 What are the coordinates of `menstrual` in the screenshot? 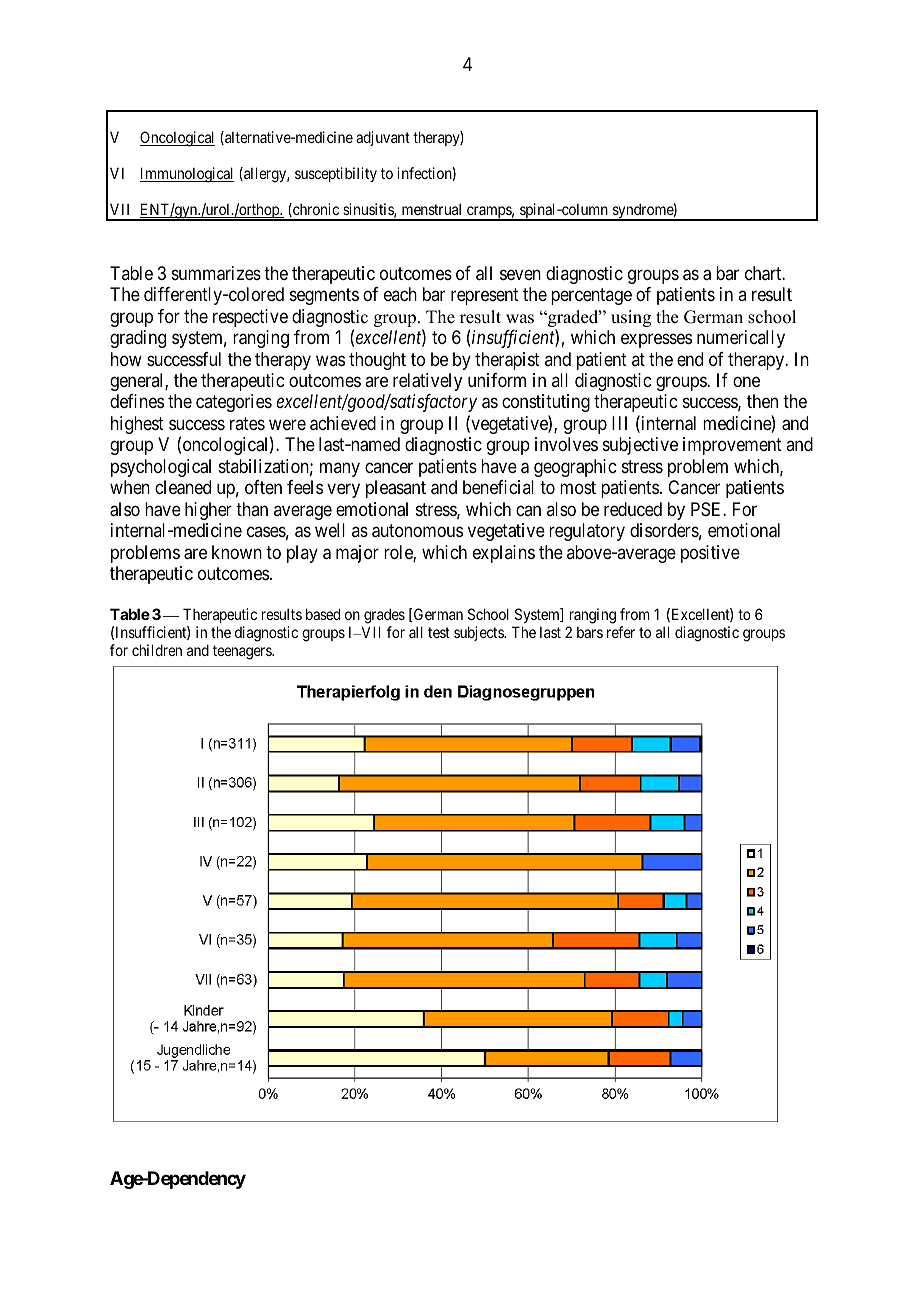 It's located at (431, 209).
